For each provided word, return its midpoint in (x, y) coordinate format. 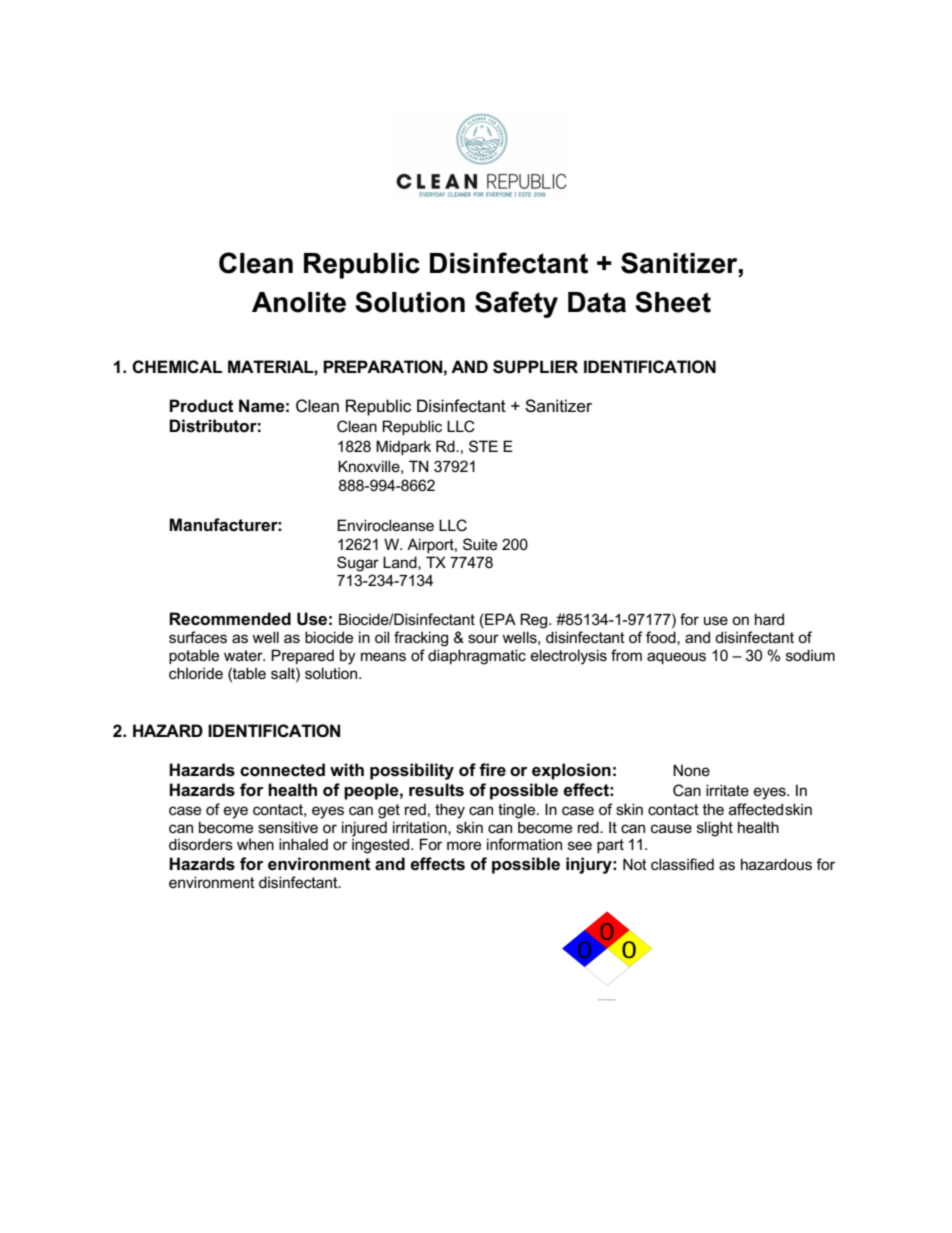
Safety (516, 304)
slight (715, 829)
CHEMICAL (177, 367)
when (255, 844)
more (464, 845)
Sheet (673, 302)
